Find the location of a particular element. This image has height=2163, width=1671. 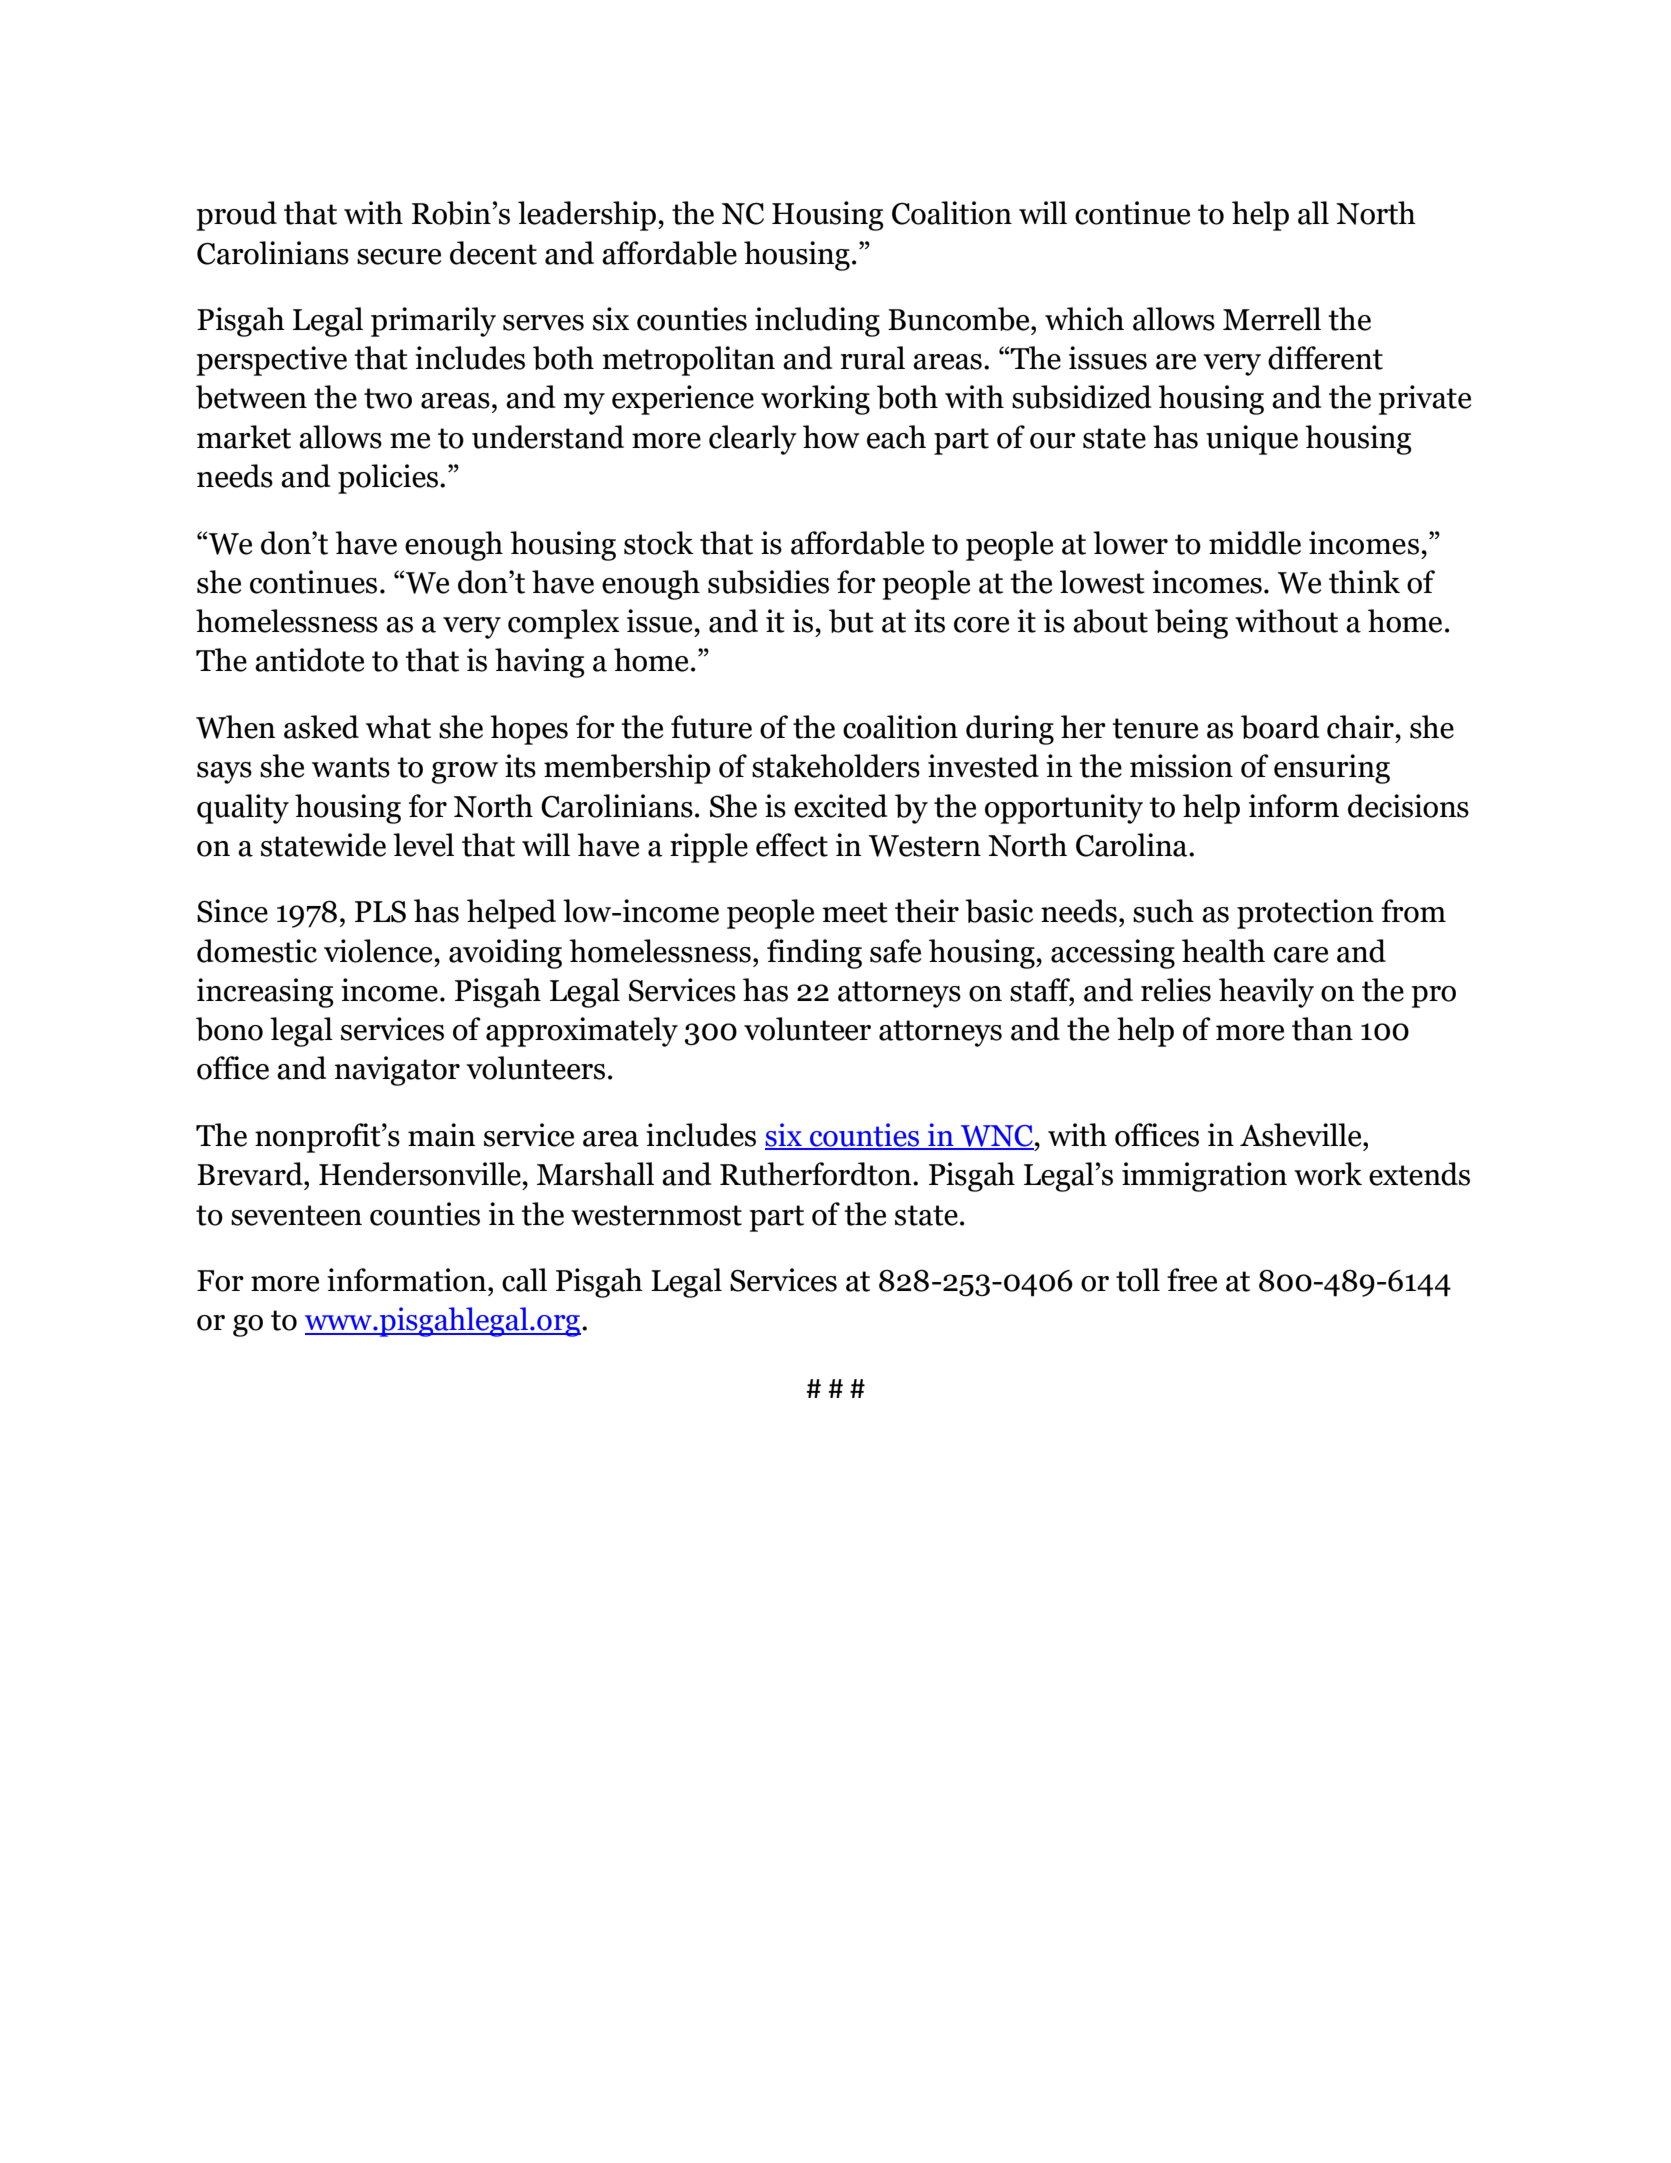

than is located at coordinates (1322, 1029).
